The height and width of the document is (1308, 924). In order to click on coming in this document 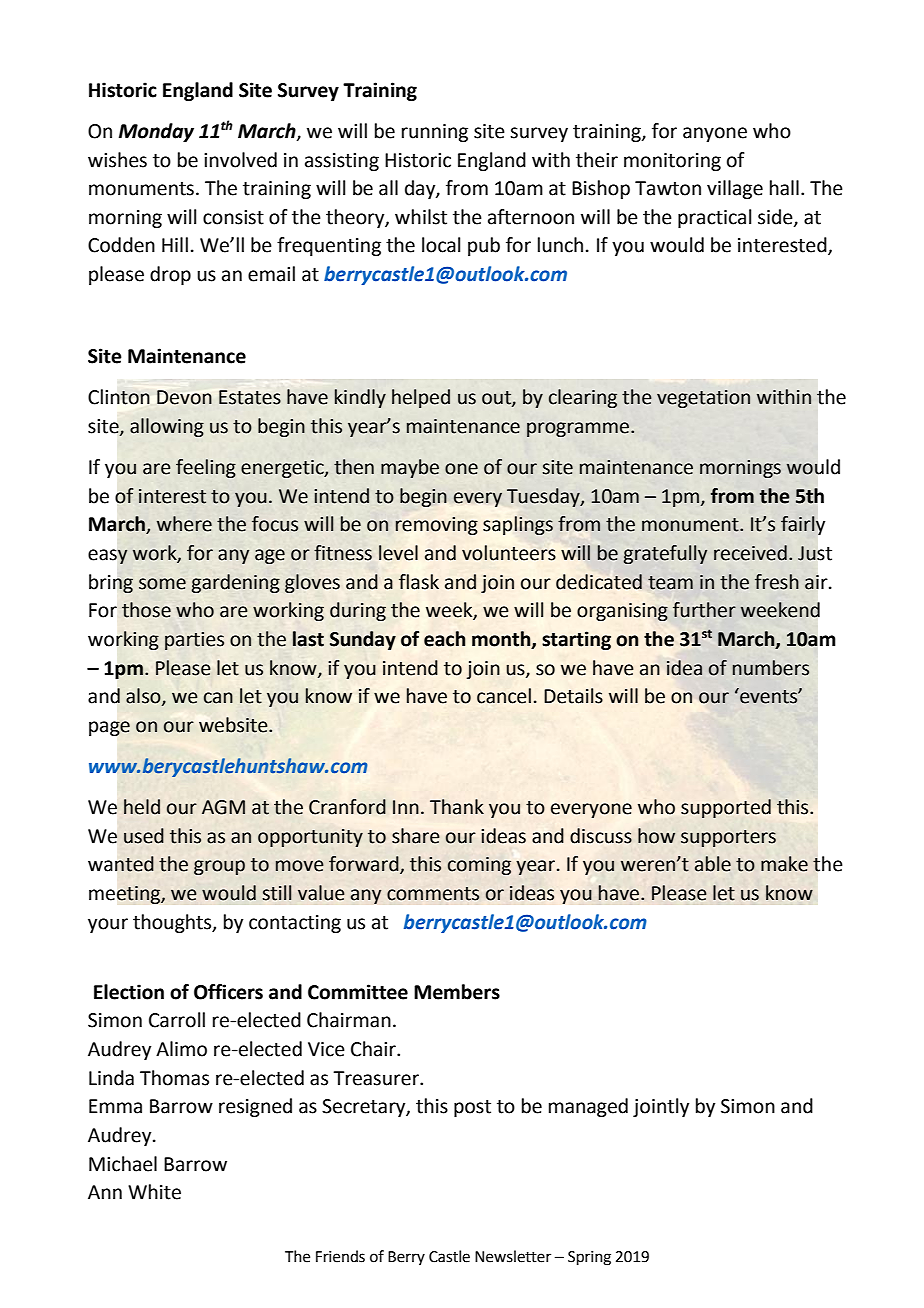, I will do `click(479, 866)`.
